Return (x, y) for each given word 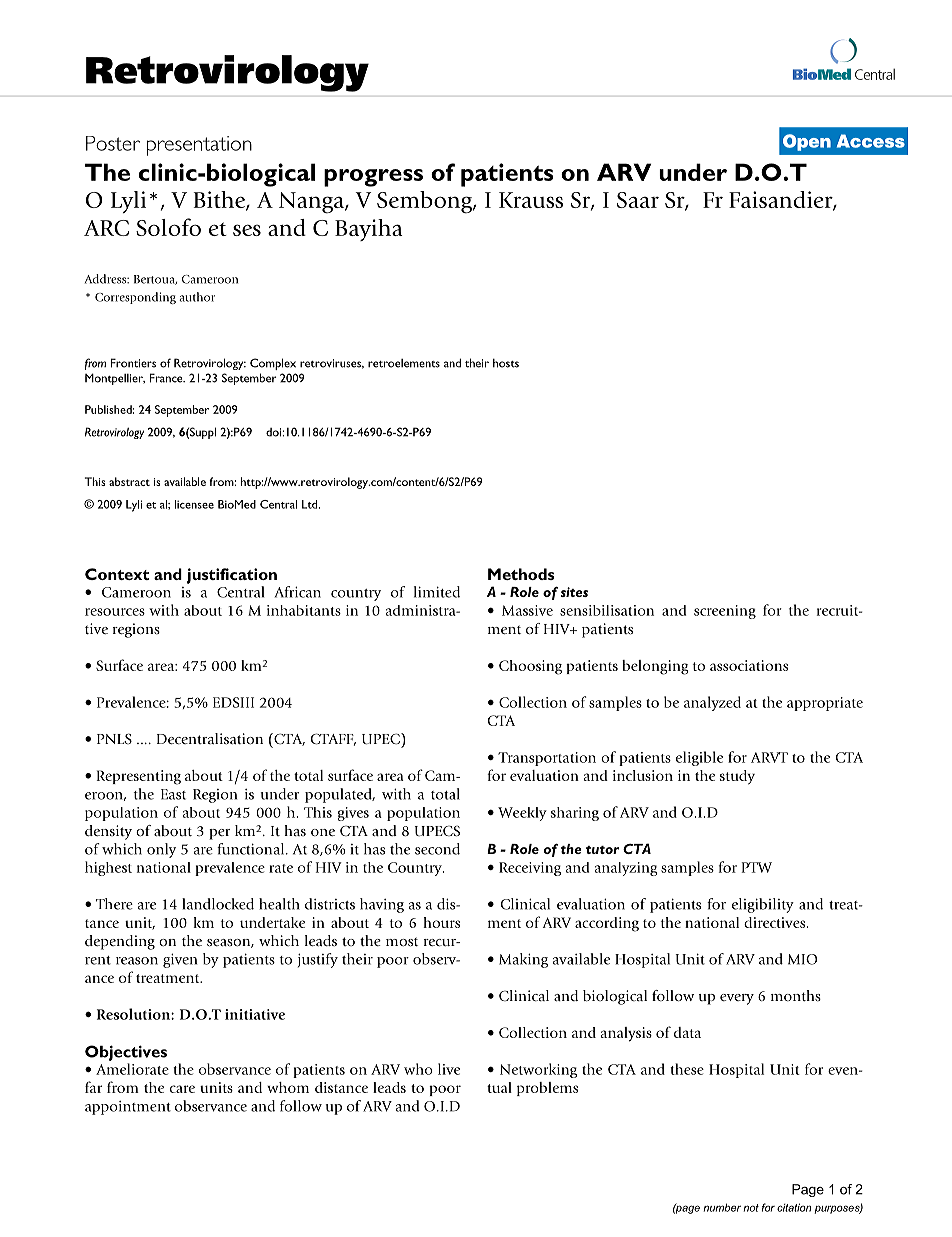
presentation (199, 146)
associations (749, 665)
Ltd (311, 504)
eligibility (763, 905)
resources (115, 612)
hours (441, 922)
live (449, 1069)
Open (807, 142)
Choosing (530, 667)
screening (725, 612)
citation (794, 1207)
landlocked (218, 904)
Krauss (531, 200)
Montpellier (115, 379)
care (182, 1089)
